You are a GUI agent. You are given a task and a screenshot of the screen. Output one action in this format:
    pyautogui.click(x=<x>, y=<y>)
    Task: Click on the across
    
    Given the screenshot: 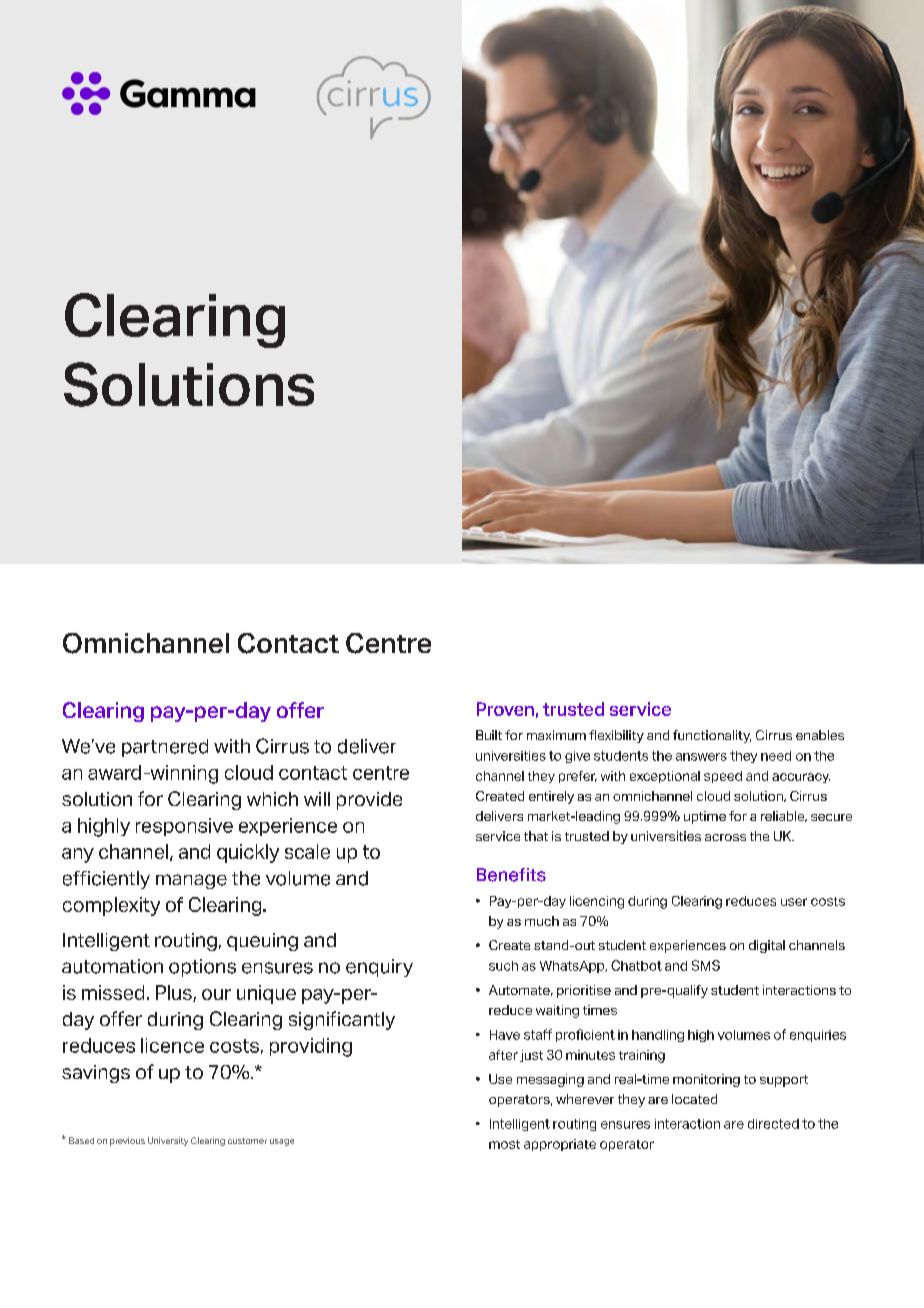 What is the action you would take?
    pyautogui.click(x=725, y=837)
